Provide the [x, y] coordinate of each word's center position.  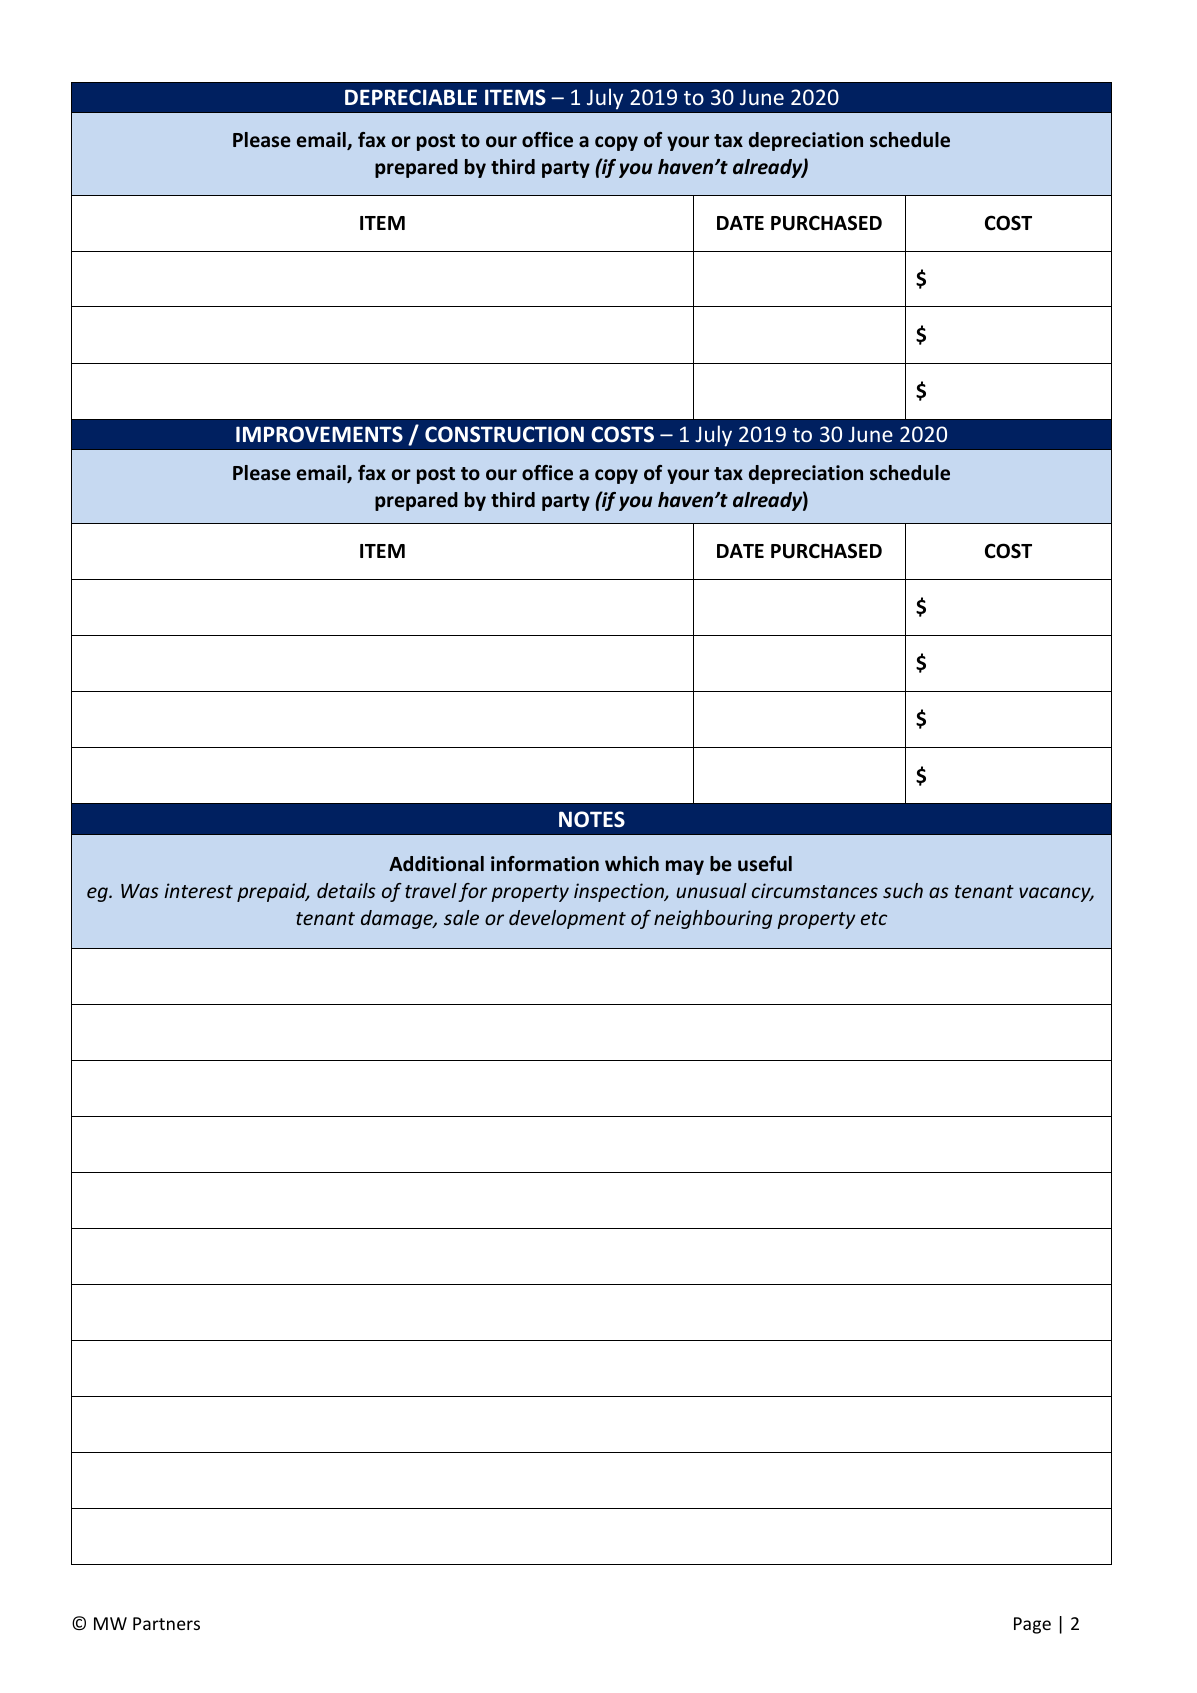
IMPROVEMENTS [319, 434]
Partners [166, 1623]
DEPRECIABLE [411, 97]
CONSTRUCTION [504, 434]
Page [1032, 1625]
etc [874, 918]
